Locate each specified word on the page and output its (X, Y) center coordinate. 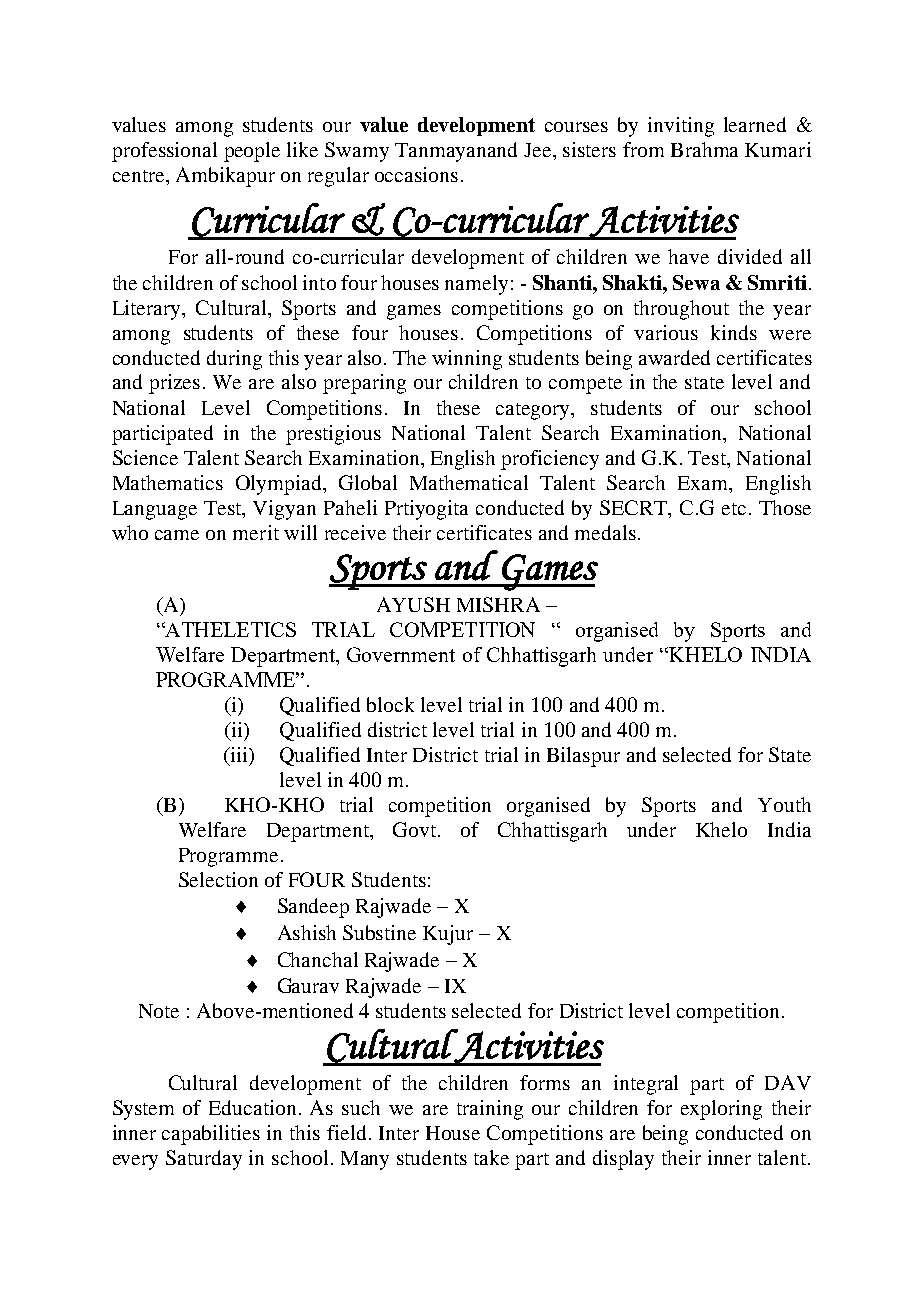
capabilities (211, 1135)
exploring (721, 1110)
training (490, 1110)
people (252, 152)
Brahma (704, 149)
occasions (416, 174)
